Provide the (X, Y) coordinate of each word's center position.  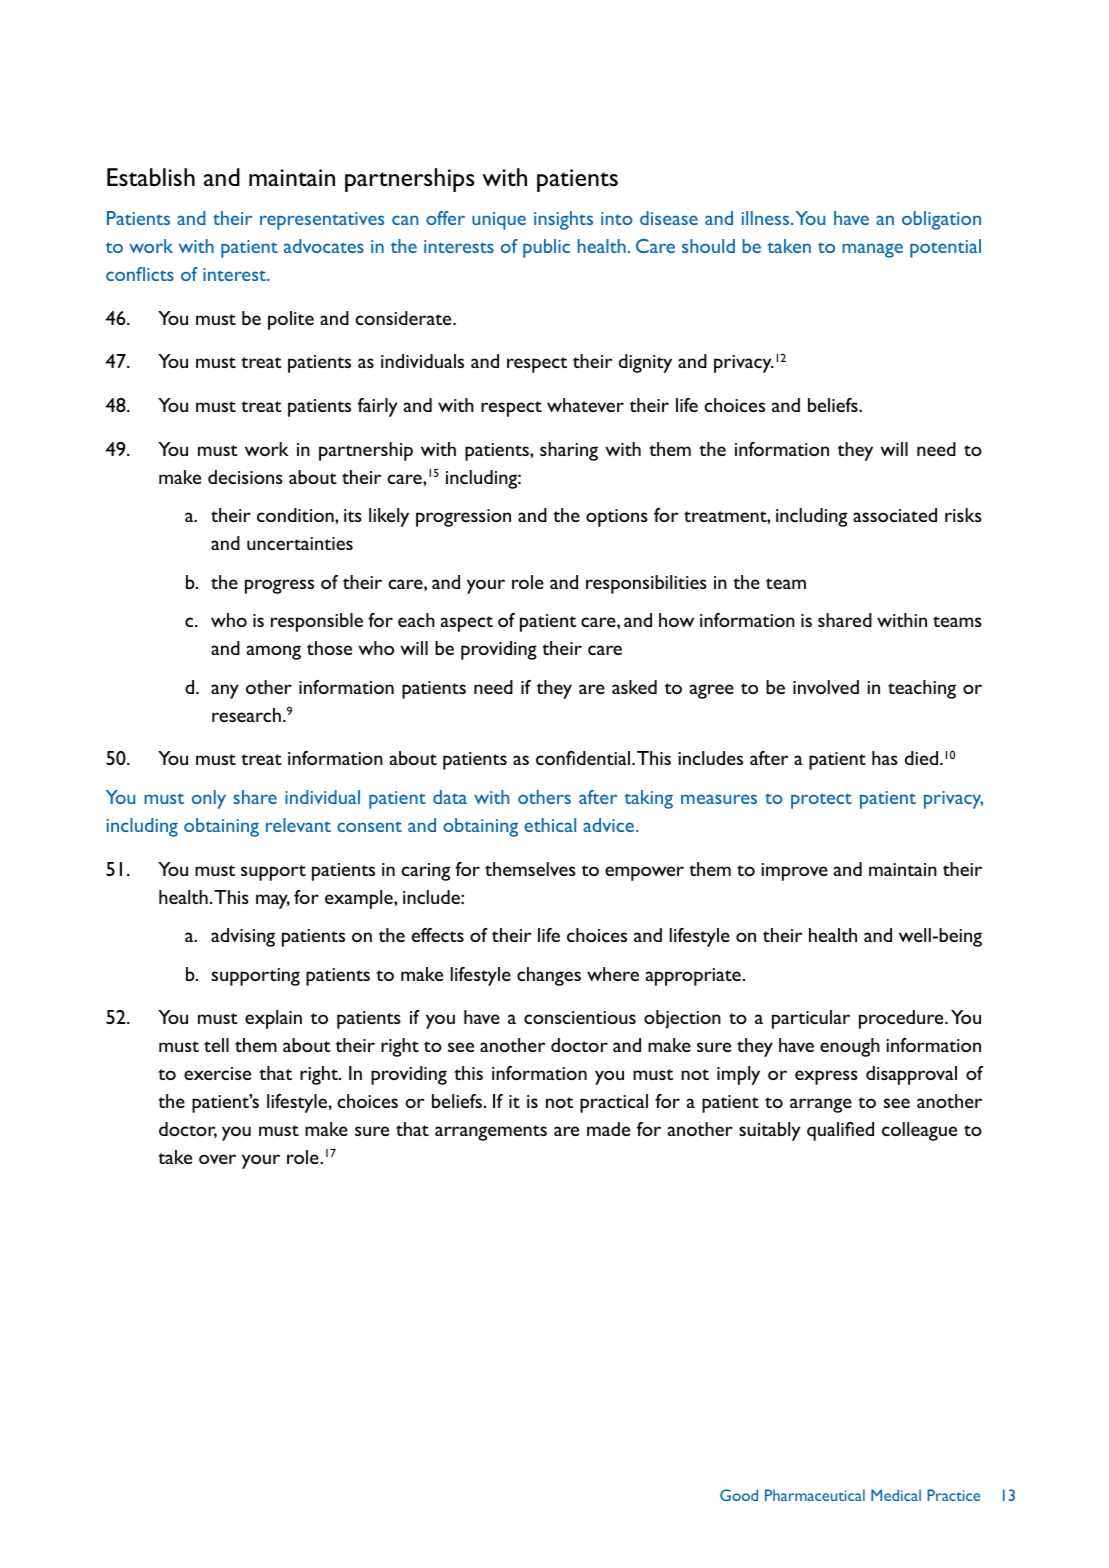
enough (850, 1047)
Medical (896, 1495)
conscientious (580, 1017)
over (217, 1159)
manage (873, 250)
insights (563, 220)
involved (826, 687)
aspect (467, 624)
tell (216, 1045)
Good (739, 1495)
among (274, 652)
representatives (322, 221)
